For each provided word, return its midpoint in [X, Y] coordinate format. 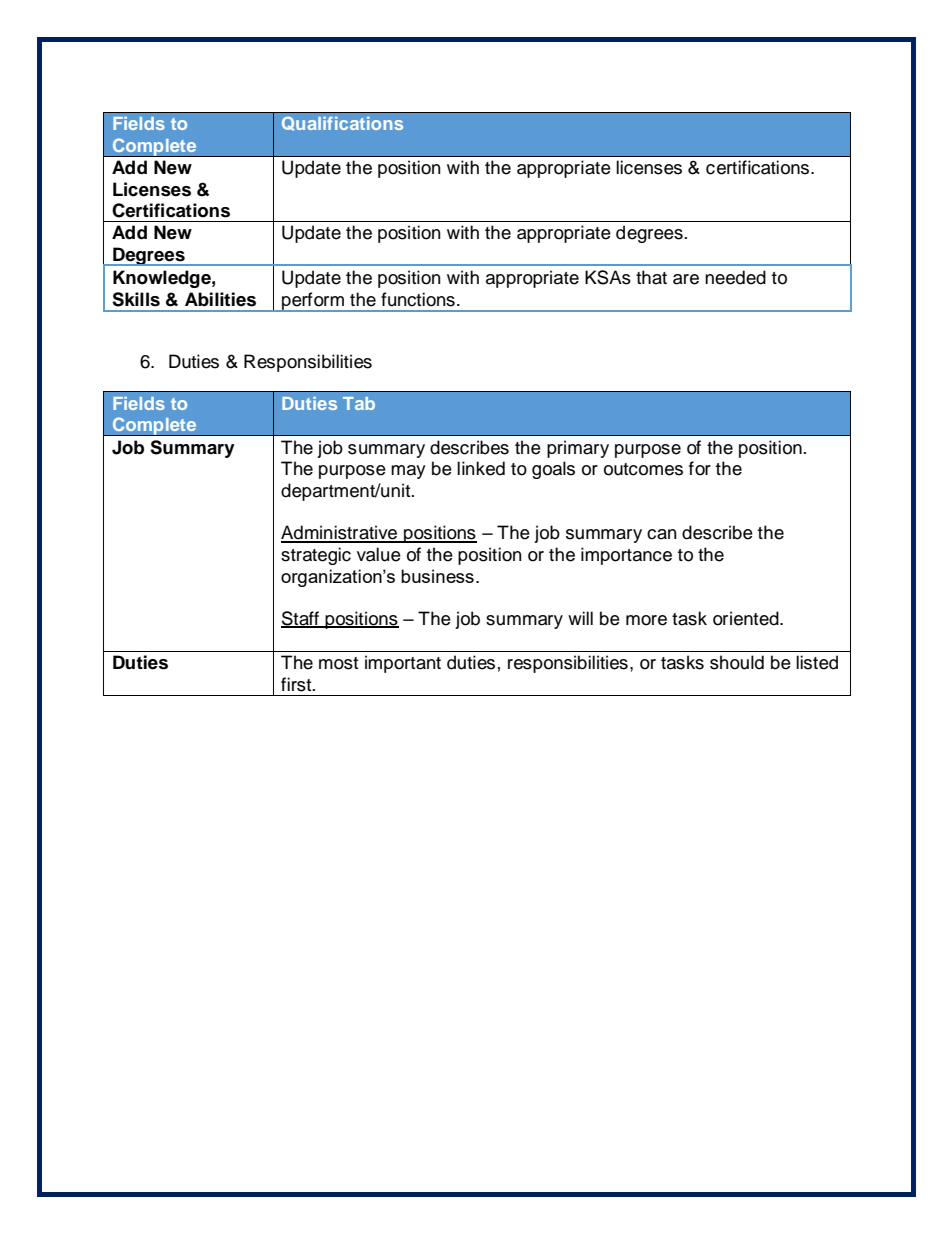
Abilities [220, 299]
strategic [316, 556]
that [651, 277]
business [437, 576]
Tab [359, 403]
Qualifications [342, 124]
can [662, 534]
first [297, 684]
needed [735, 277]
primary [578, 449]
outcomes [643, 469]
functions [418, 299]
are [686, 279]
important [403, 664]
